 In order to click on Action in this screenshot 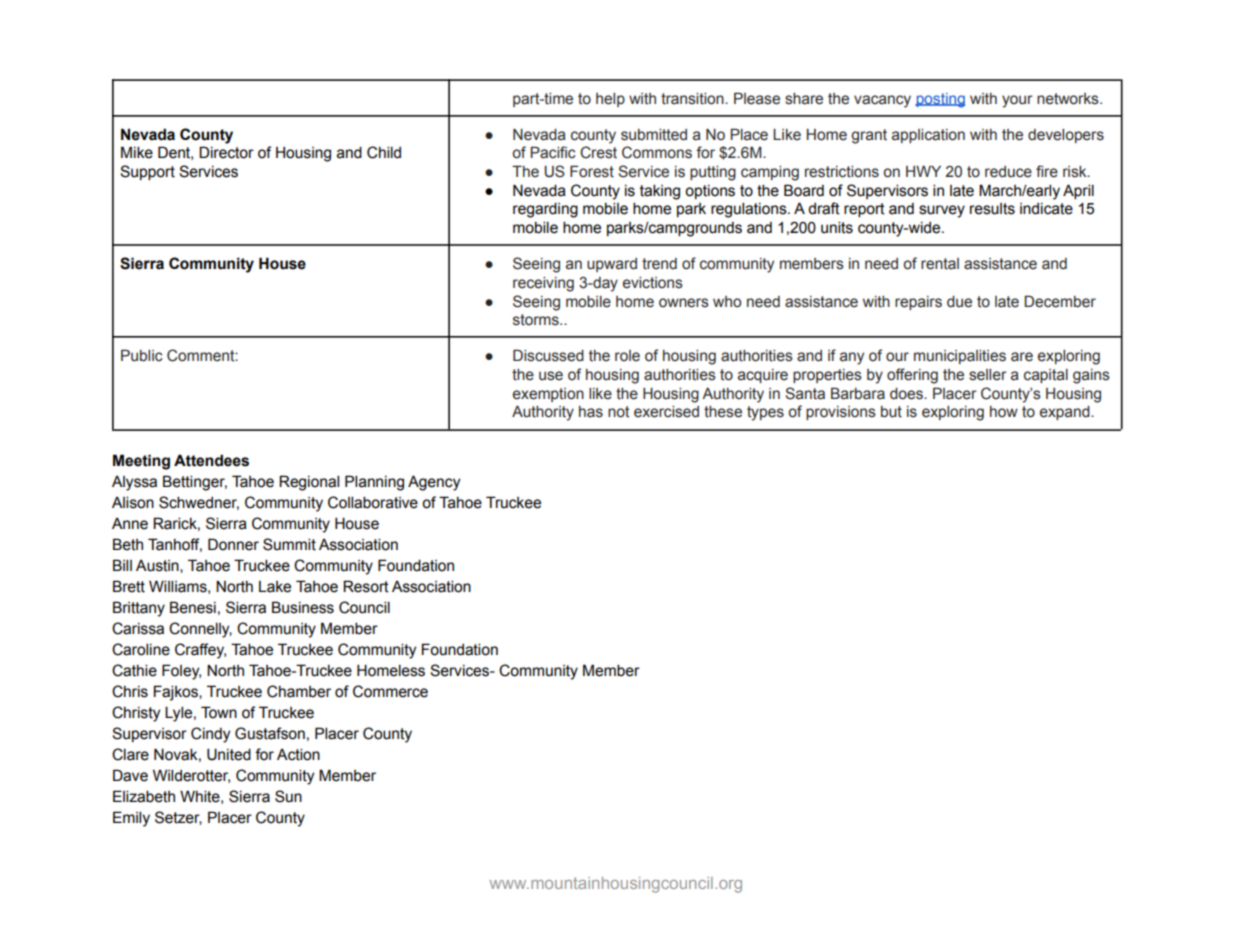, I will do `click(298, 754)`.
